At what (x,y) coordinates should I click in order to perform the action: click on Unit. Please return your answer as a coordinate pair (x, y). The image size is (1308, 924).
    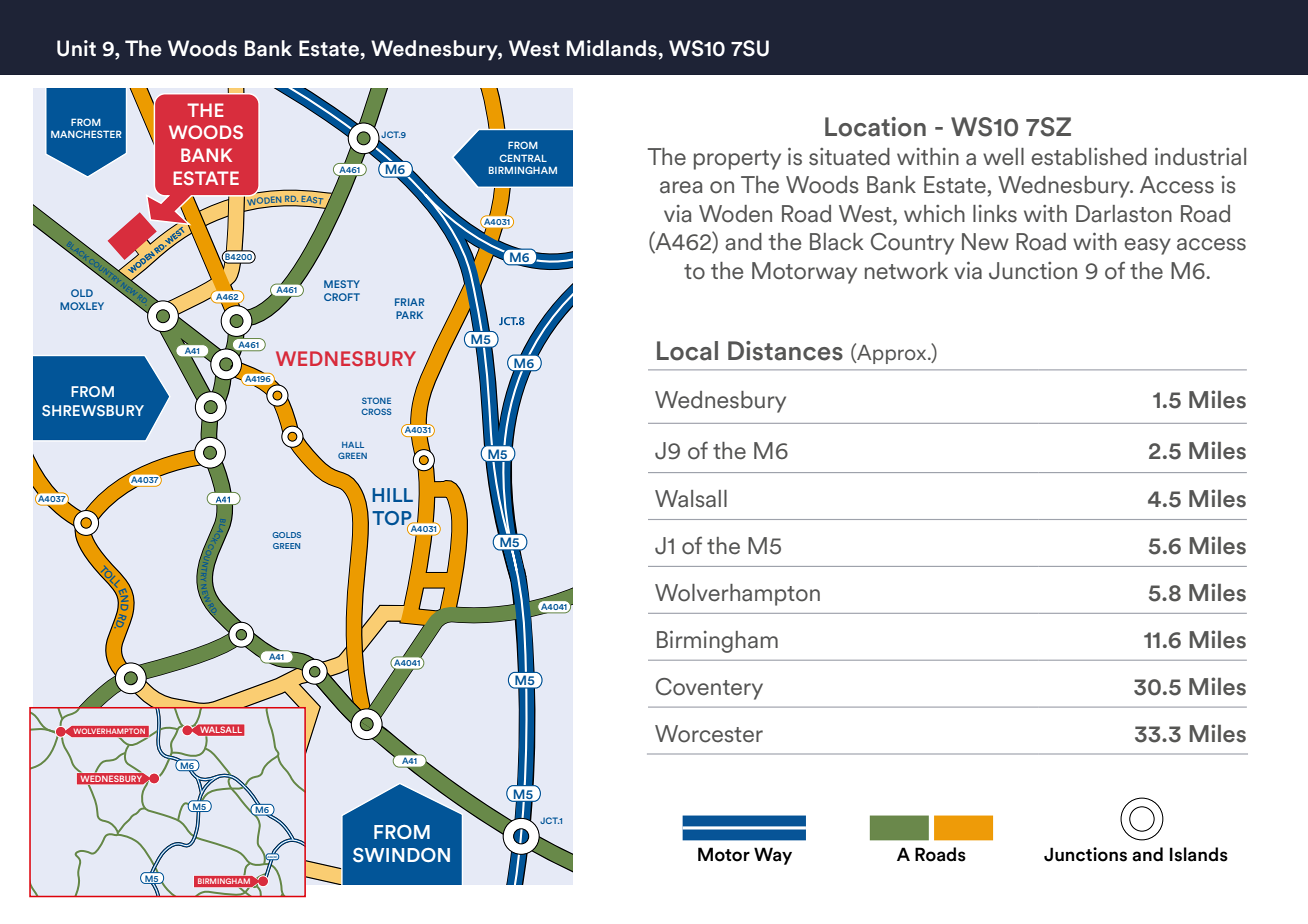
    Looking at the image, I should click on (76, 48).
